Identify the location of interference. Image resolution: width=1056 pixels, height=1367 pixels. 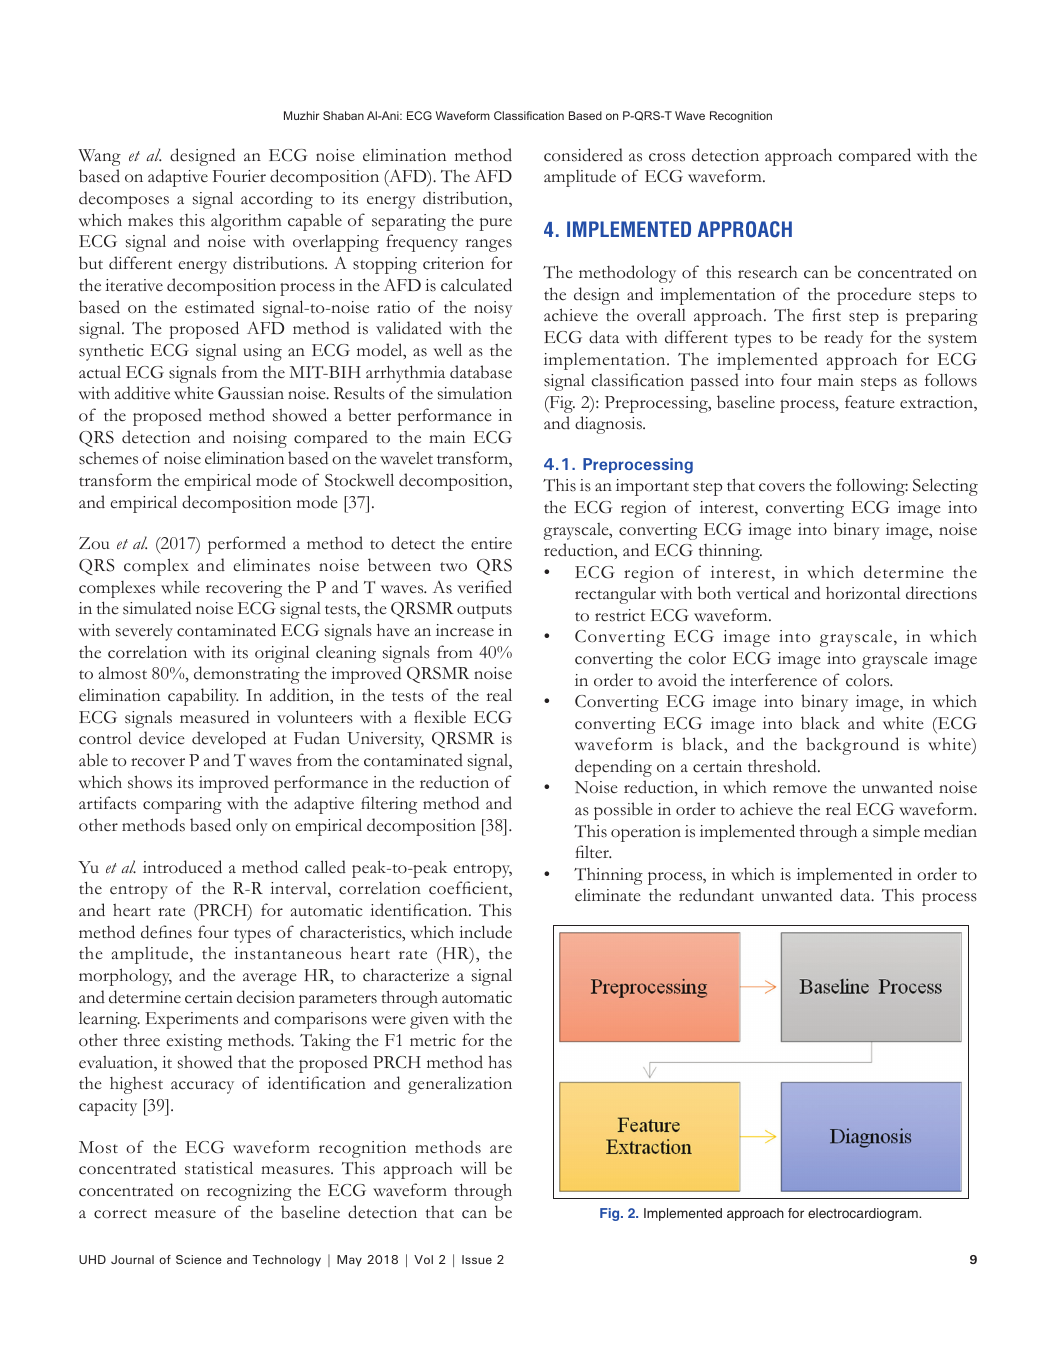
(773, 680).
